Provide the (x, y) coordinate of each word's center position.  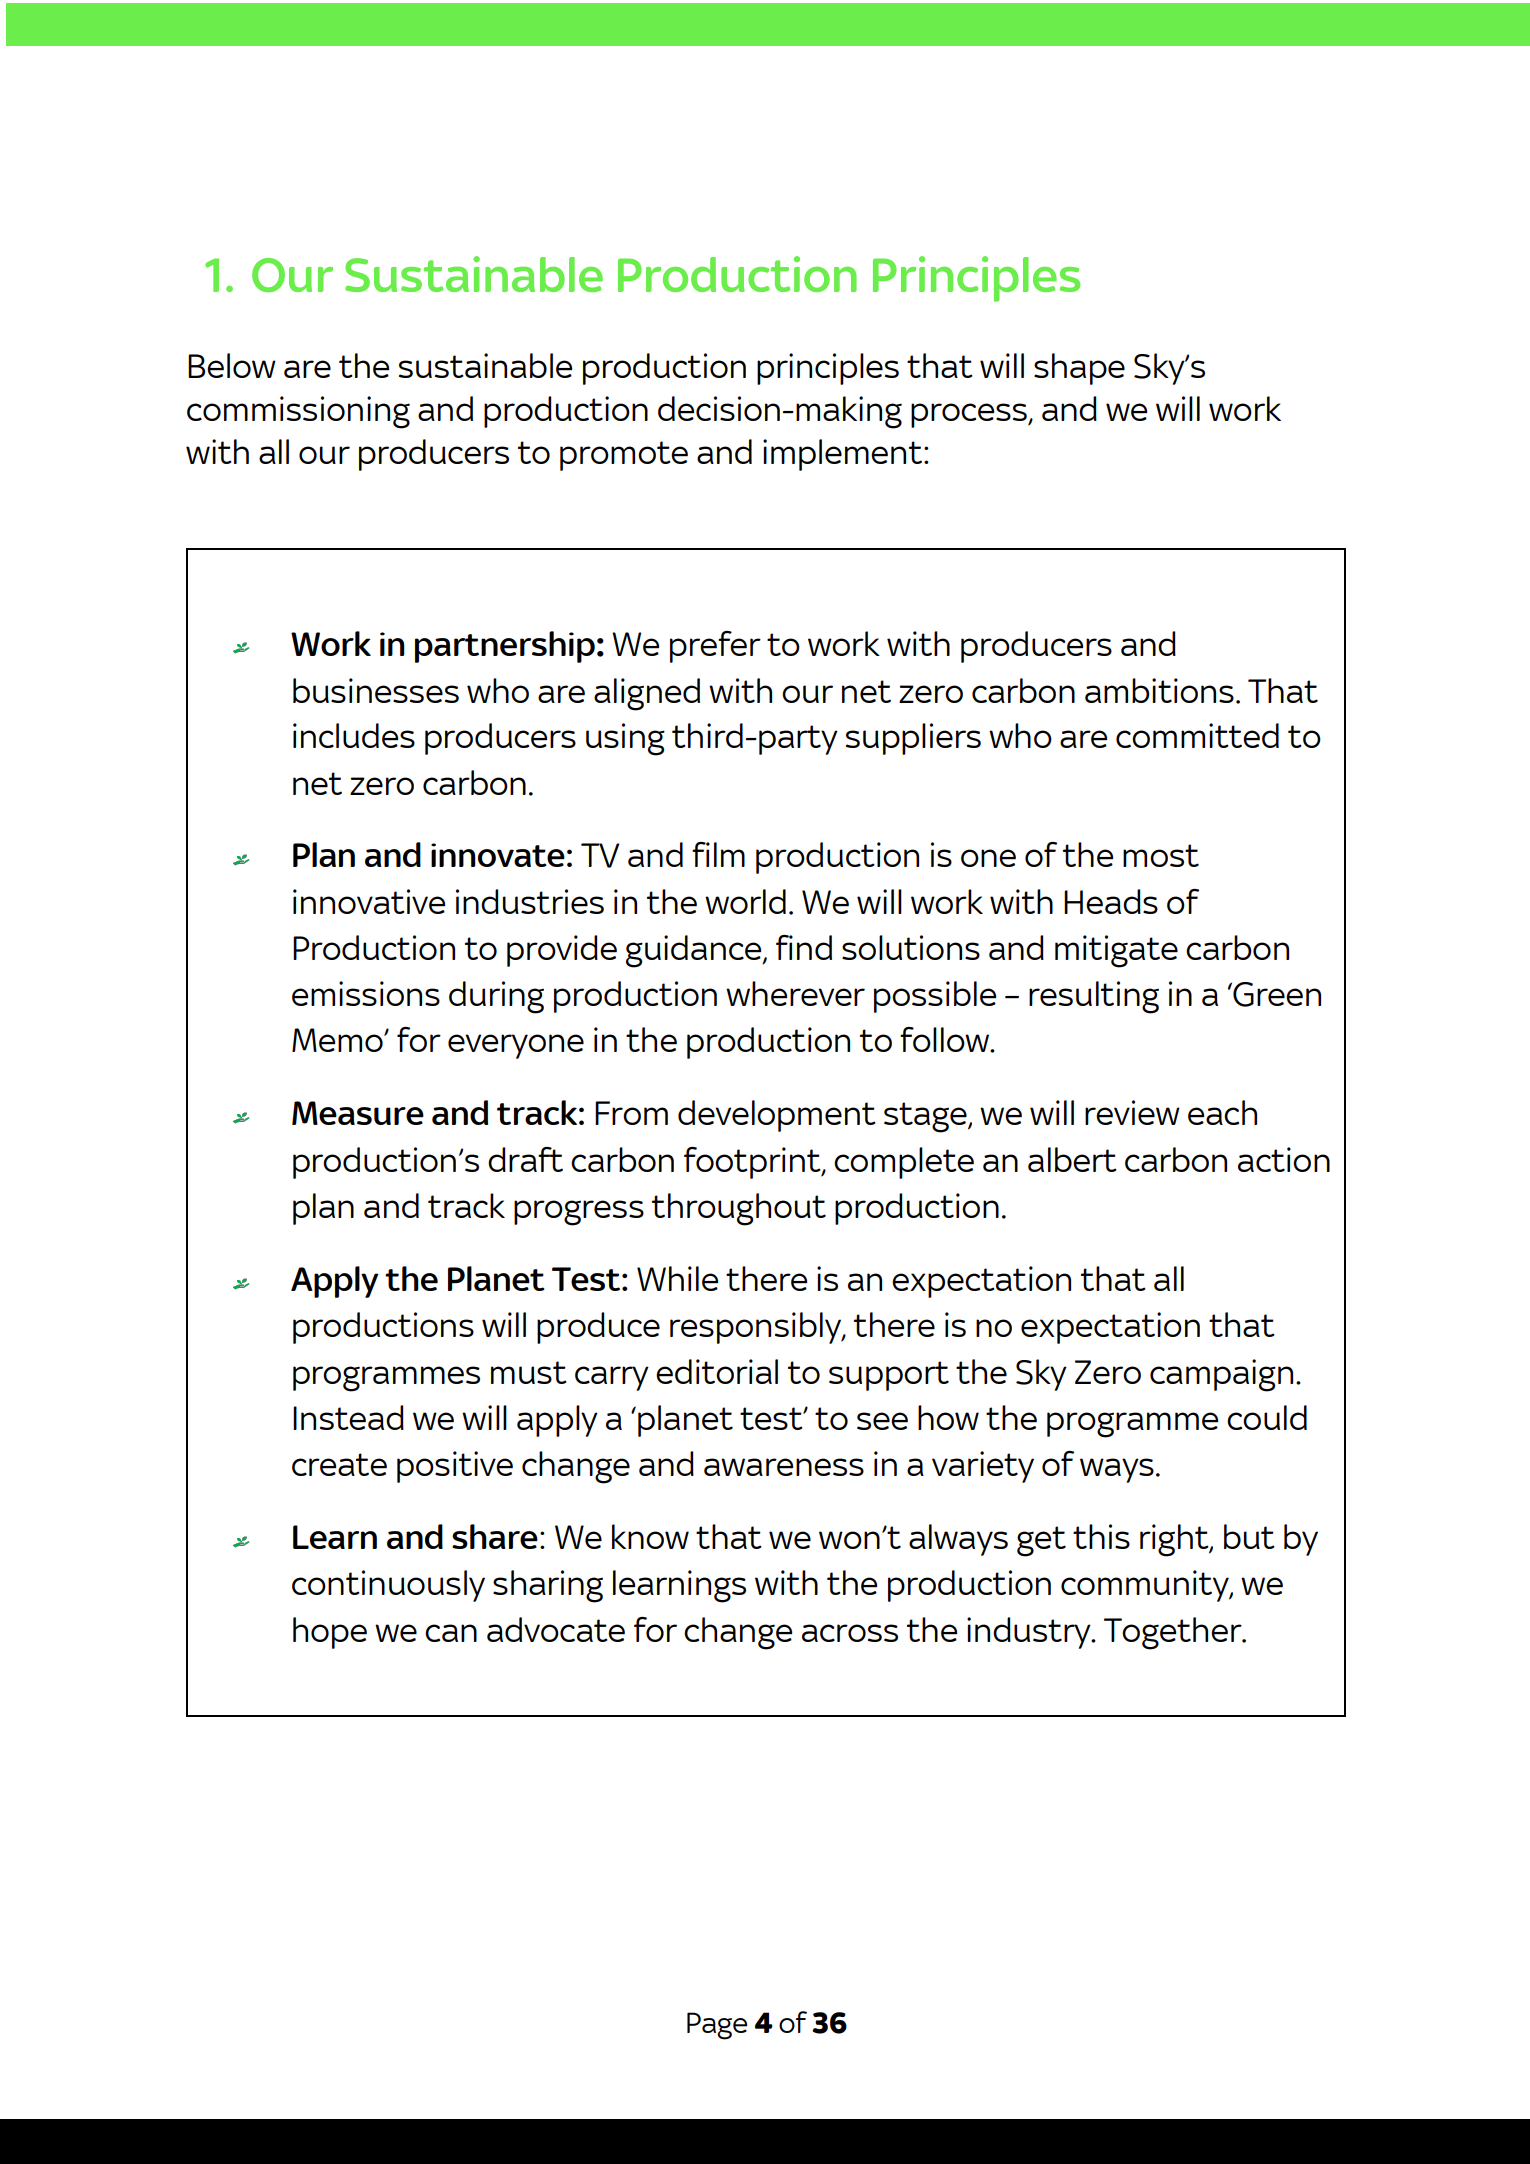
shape (1079, 369)
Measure (358, 1113)
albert (1072, 1159)
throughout (739, 1209)
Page (717, 2026)
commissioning (298, 412)
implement (842, 455)
